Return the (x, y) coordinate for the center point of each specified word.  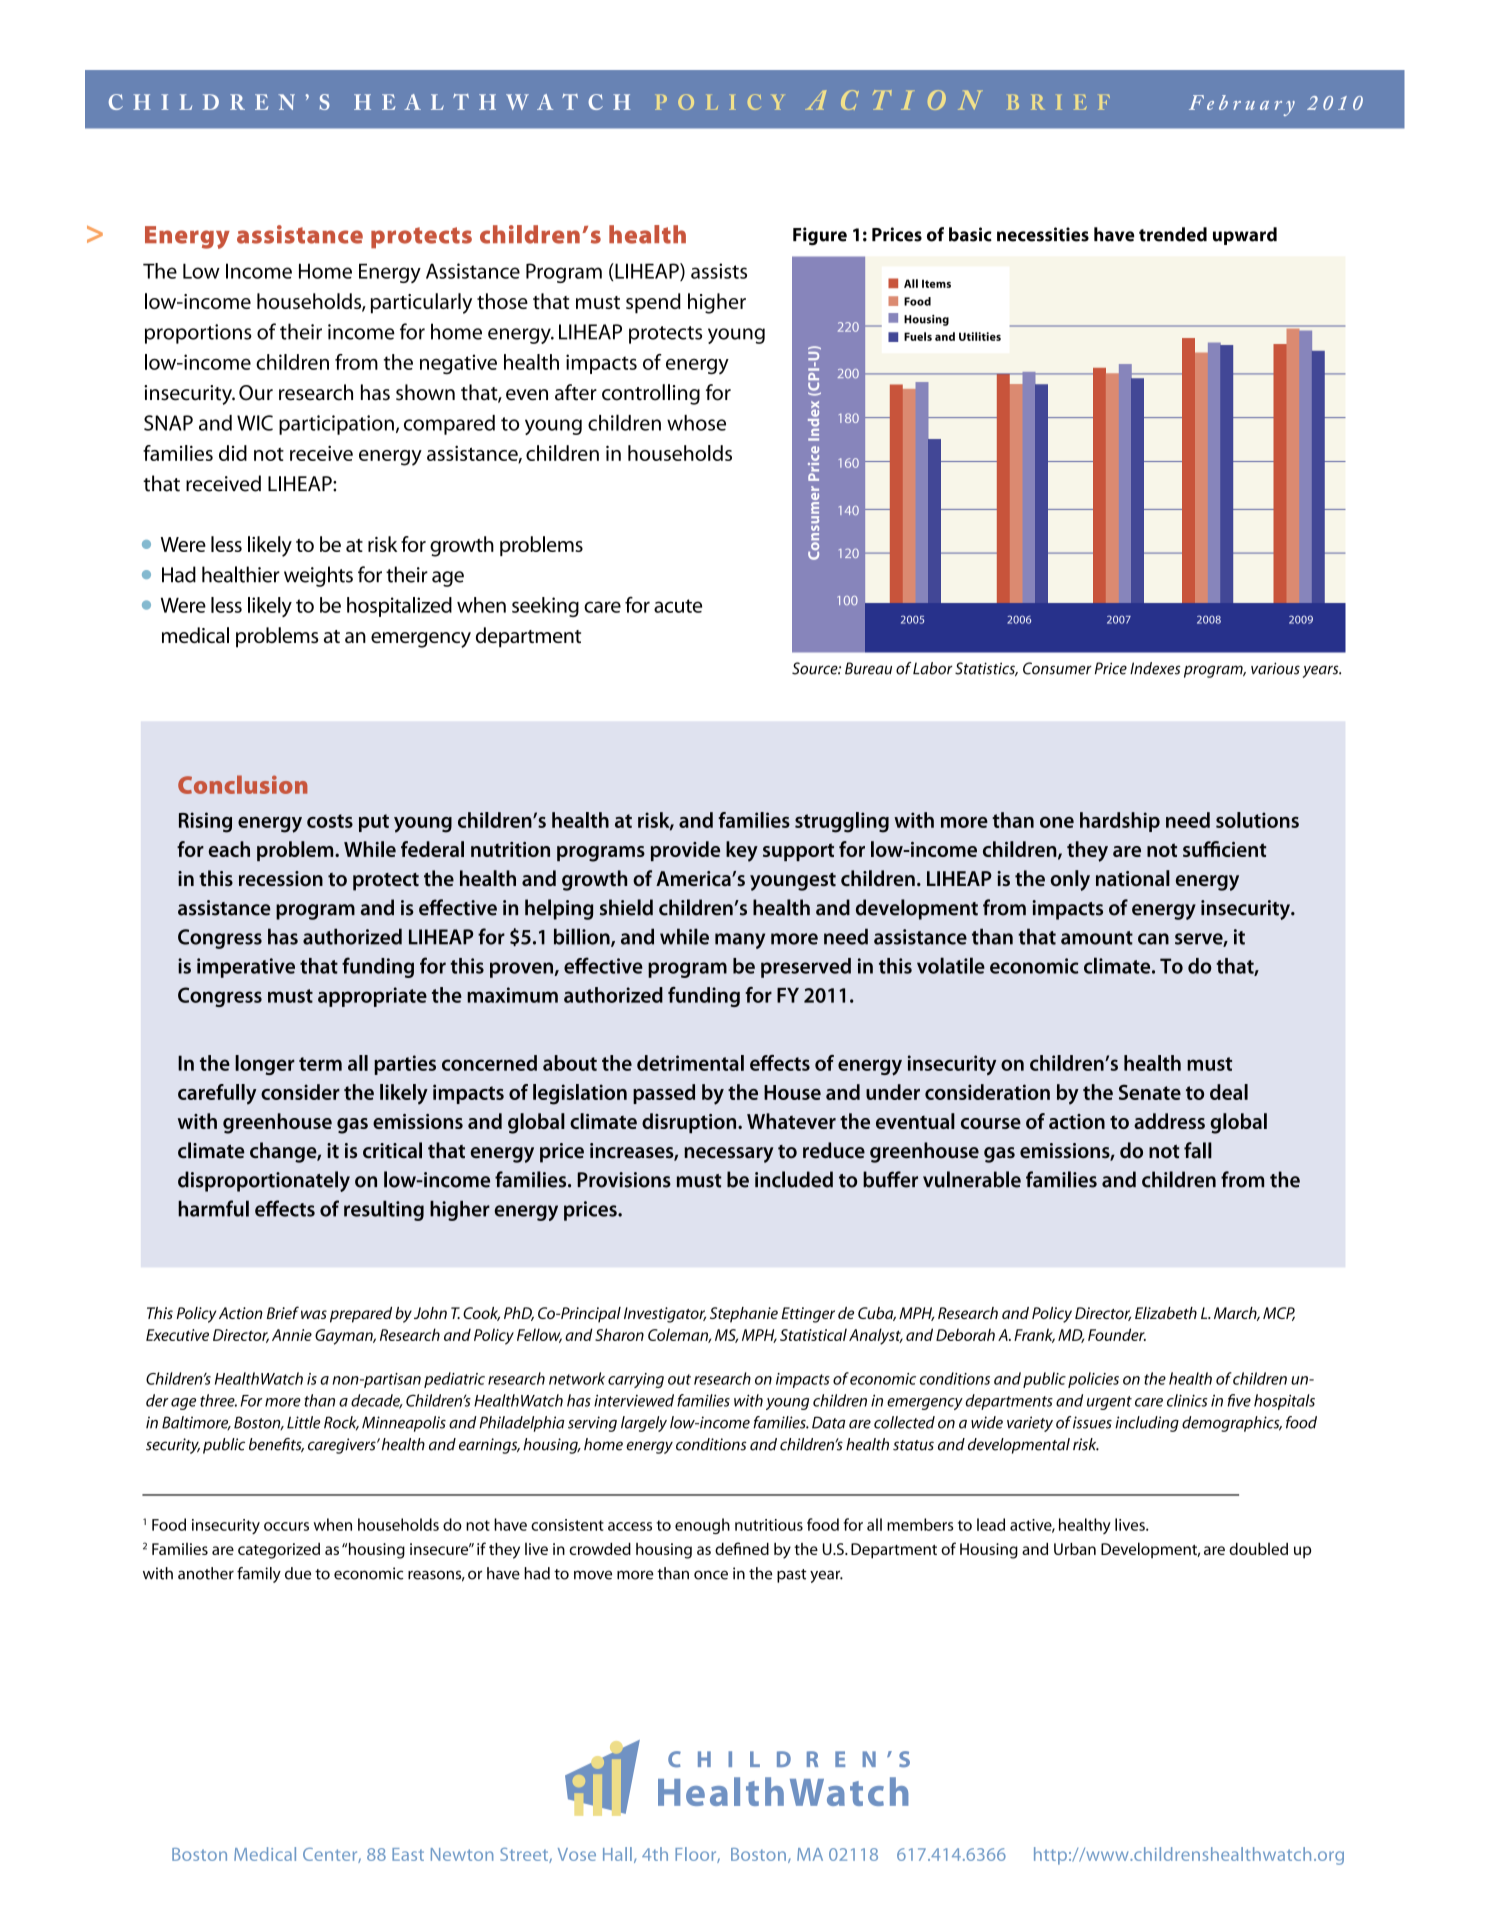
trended (1173, 234)
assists (719, 271)
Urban (1075, 1549)
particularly (421, 303)
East (408, 1854)
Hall (617, 1854)
